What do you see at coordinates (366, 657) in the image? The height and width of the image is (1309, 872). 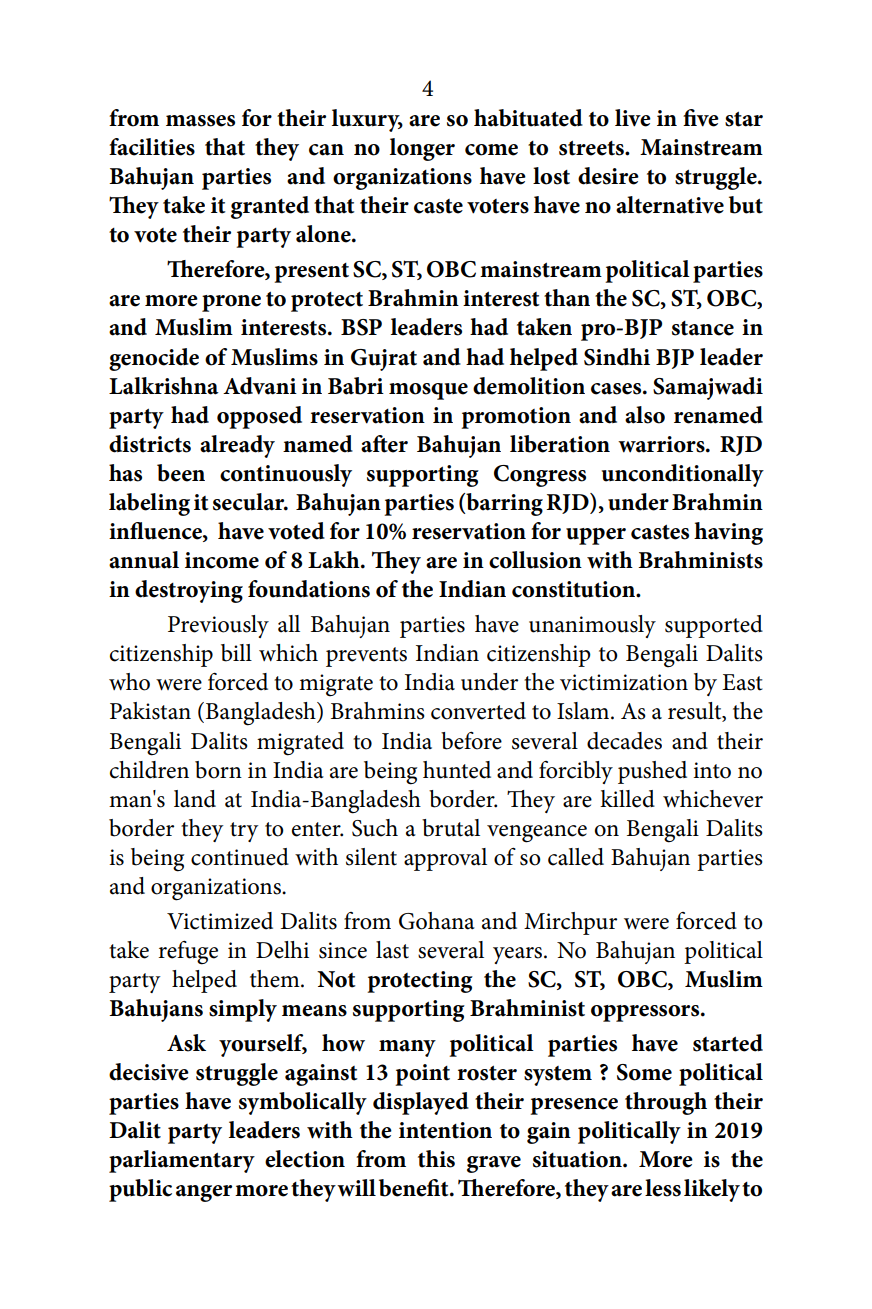 I see `prevents` at bounding box center [366, 657].
